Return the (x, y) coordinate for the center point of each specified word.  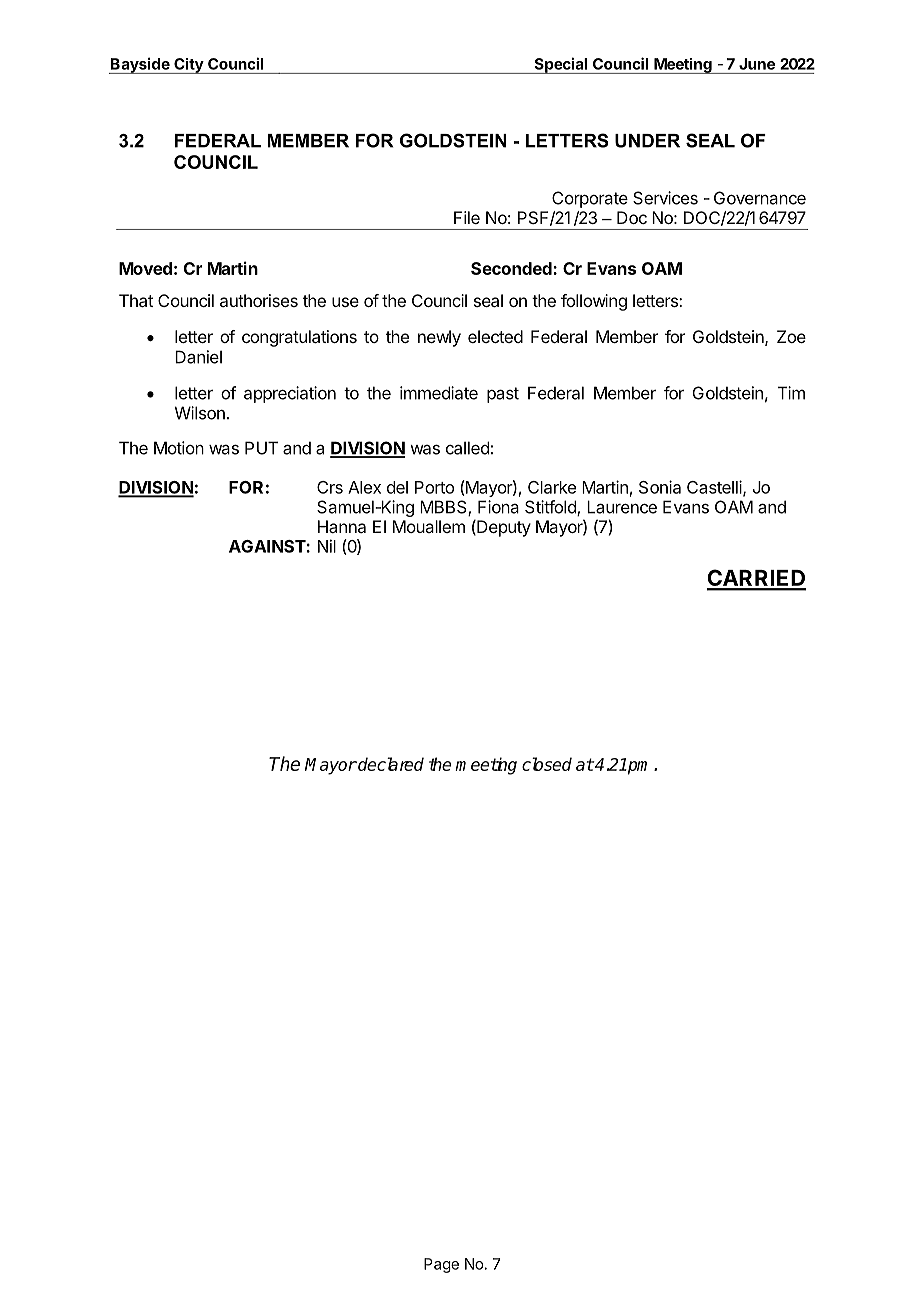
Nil (327, 546)
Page (441, 1265)
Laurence (622, 507)
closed (547, 764)
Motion (179, 448)
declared (390, 764)
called (467, 448)
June (757, 64)
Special (561, 65)
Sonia (660, 487)
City (188, 66)
